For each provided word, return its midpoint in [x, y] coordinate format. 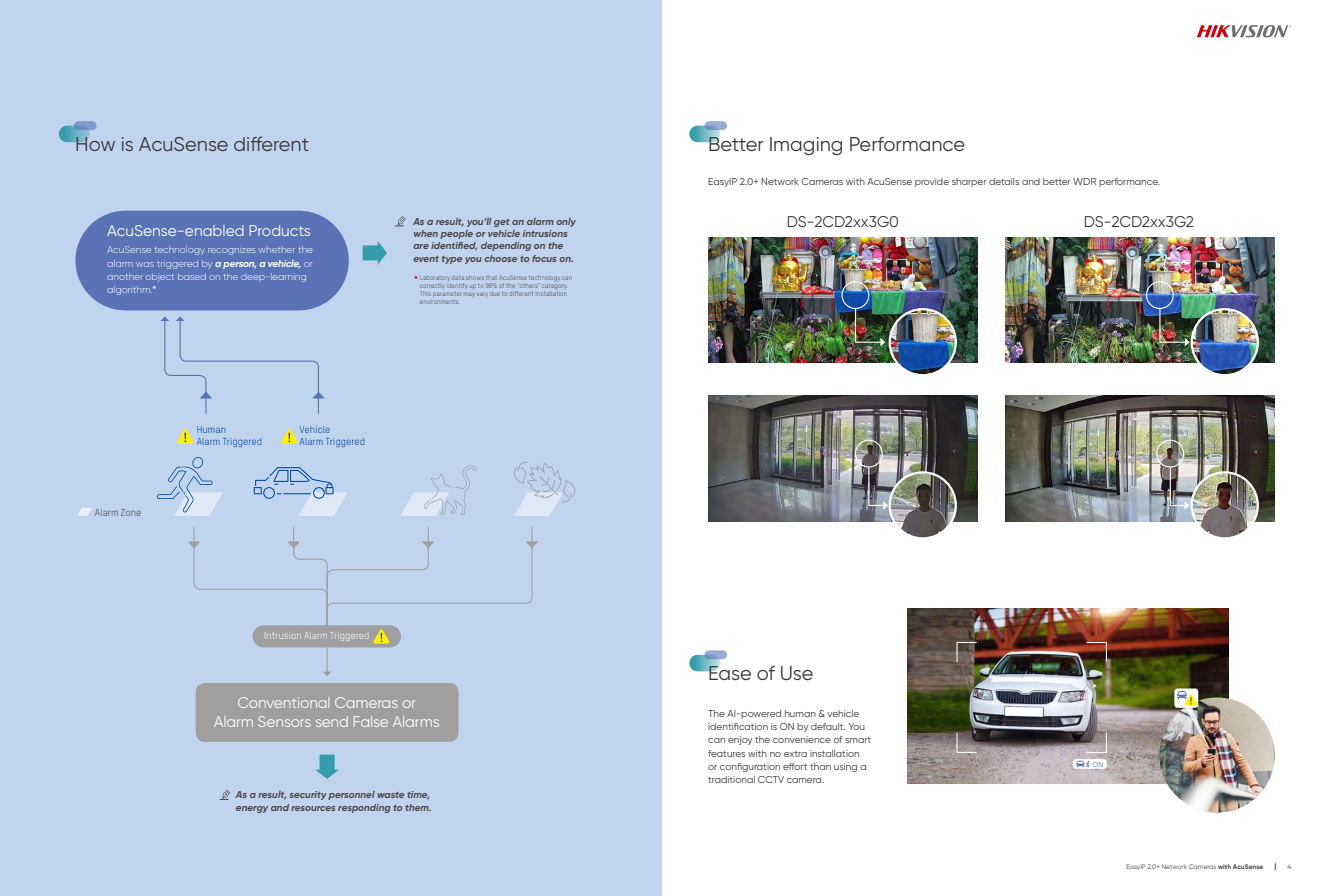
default [828, 726]
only [566, 222]
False [371, 721]
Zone [131, 512]
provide [932, 182]
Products [279, 230]
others [528, 285]
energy [252, 809]
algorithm [129, 290]
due [495, 294]
